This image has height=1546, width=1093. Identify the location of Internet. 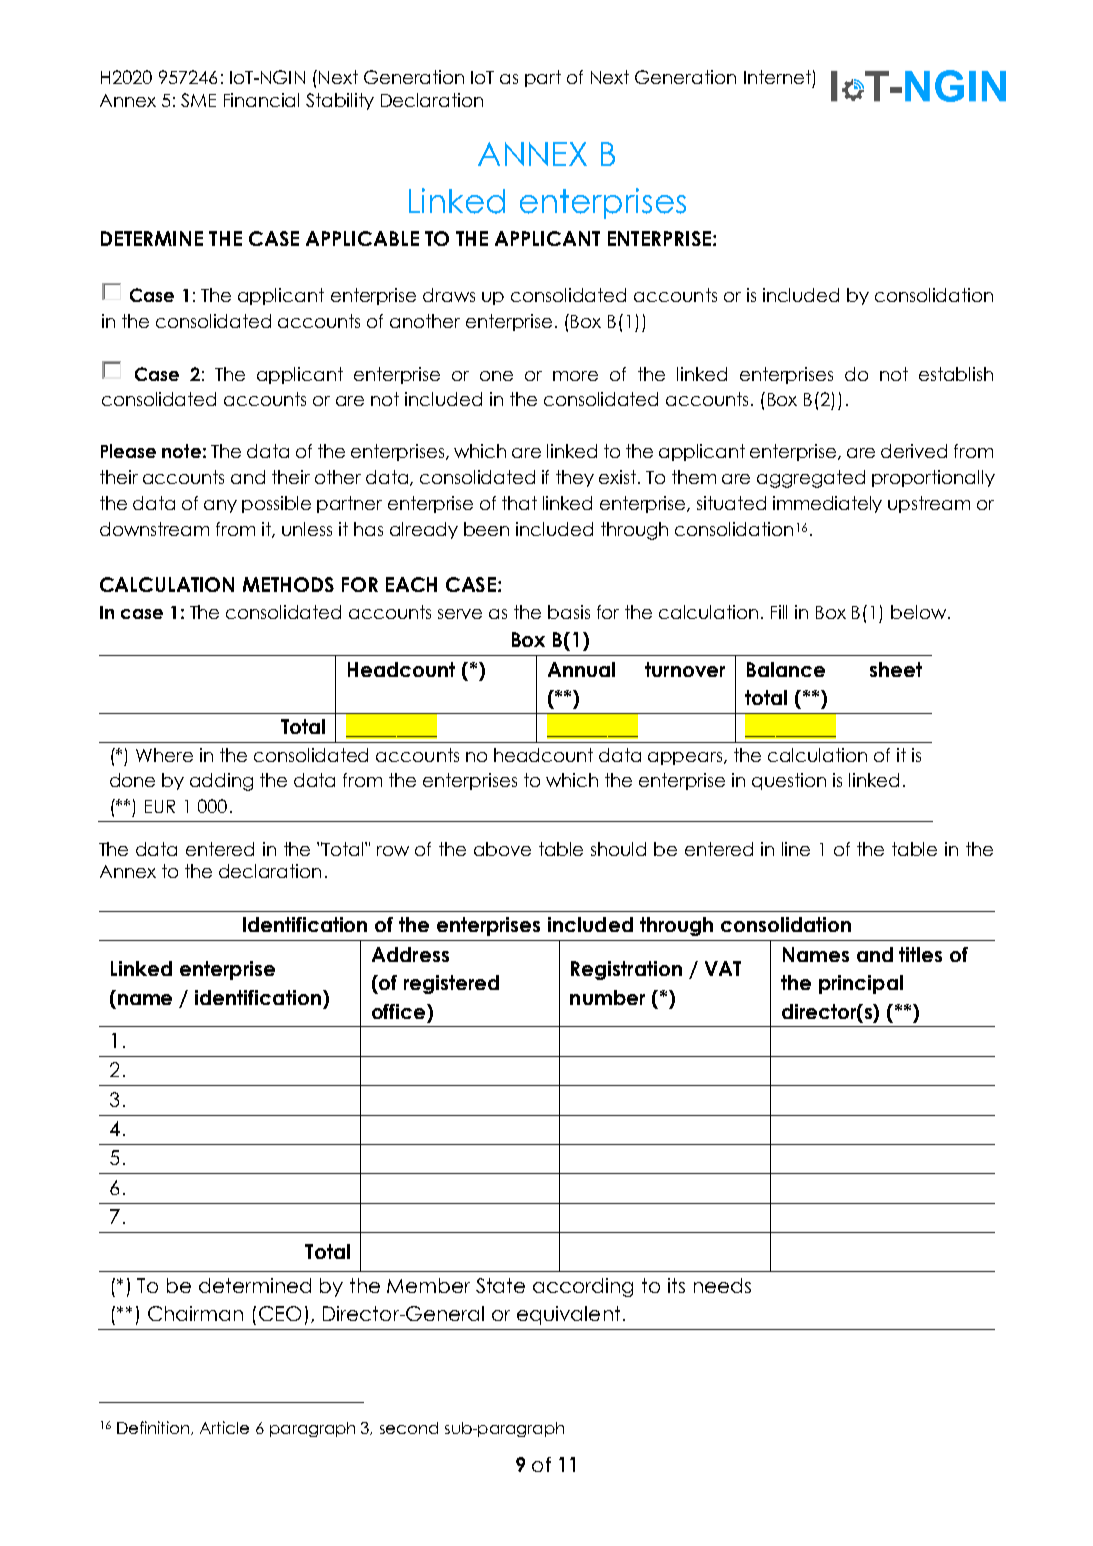
(777, 77).
